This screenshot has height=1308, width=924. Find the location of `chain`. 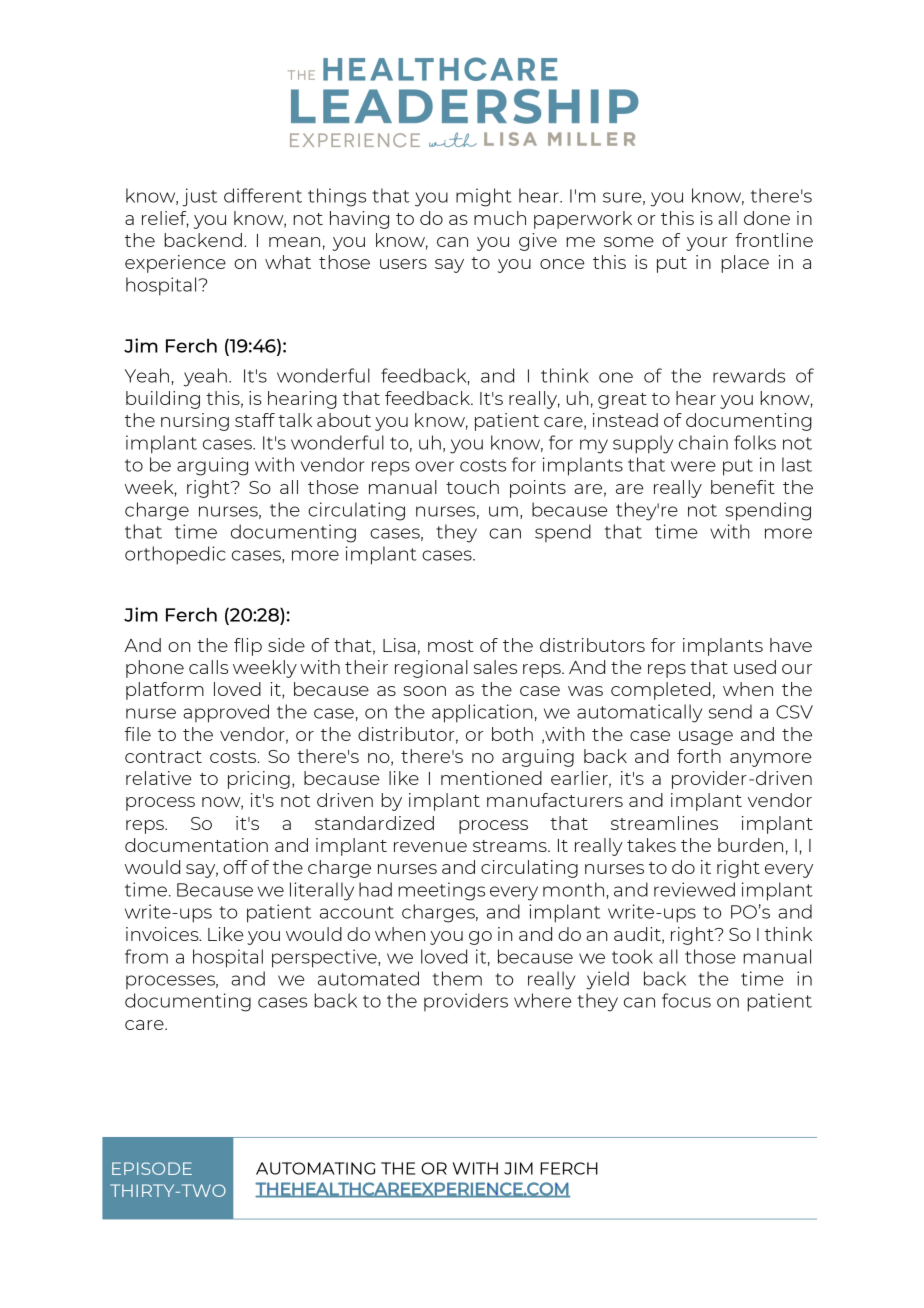

chain is located at coordinates (703, 442).
